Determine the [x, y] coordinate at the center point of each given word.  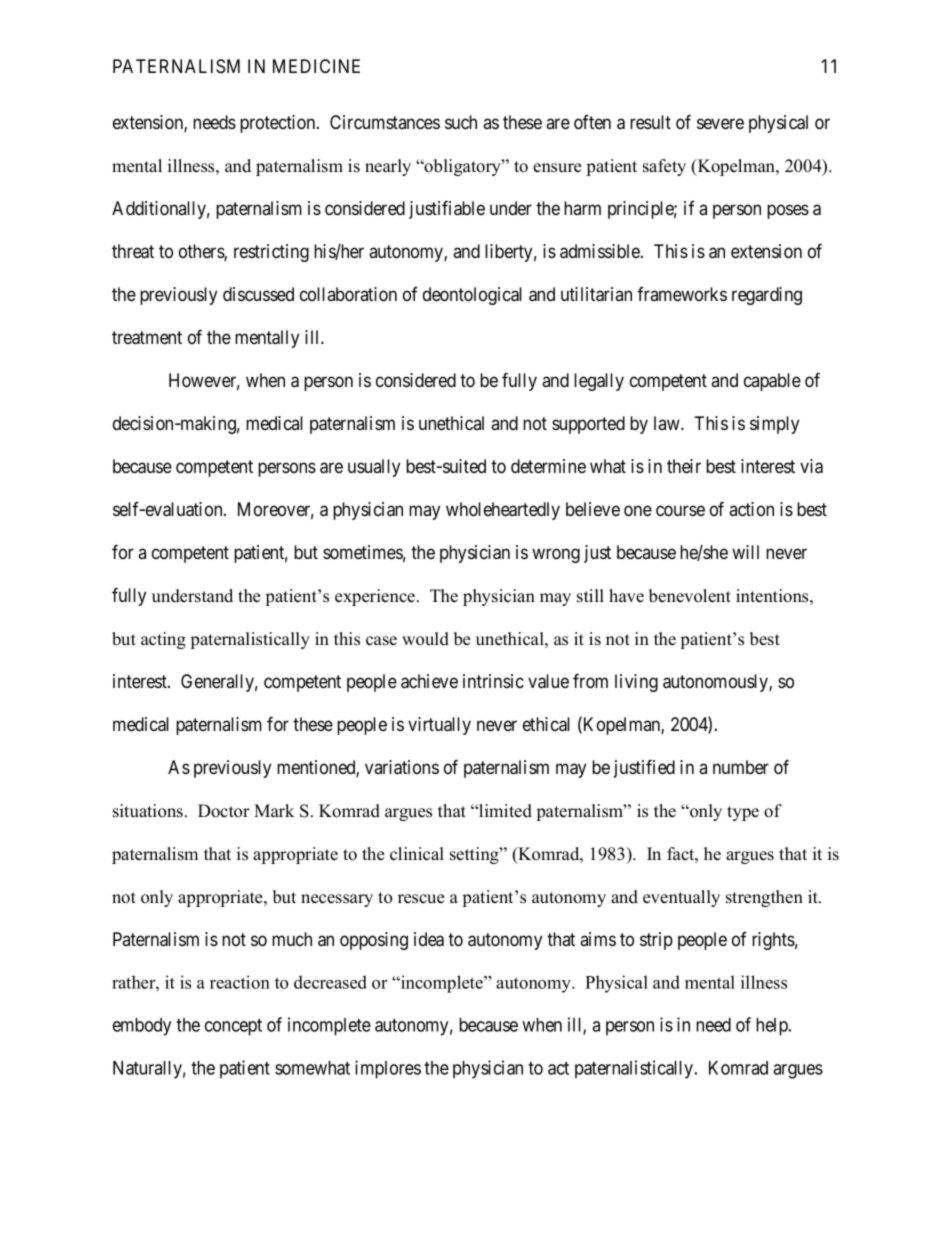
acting [163, 640]
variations [402, 767]
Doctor [224, 811]
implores [388, 1069]
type [743, 813]
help [773, 1027]
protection [279, 124]
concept [233, 1027]
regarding [767, 296]
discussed [258, 294]
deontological [472, 296]
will [745, 552]
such [461, 122]
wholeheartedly [503, 511]
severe [720, 123]
